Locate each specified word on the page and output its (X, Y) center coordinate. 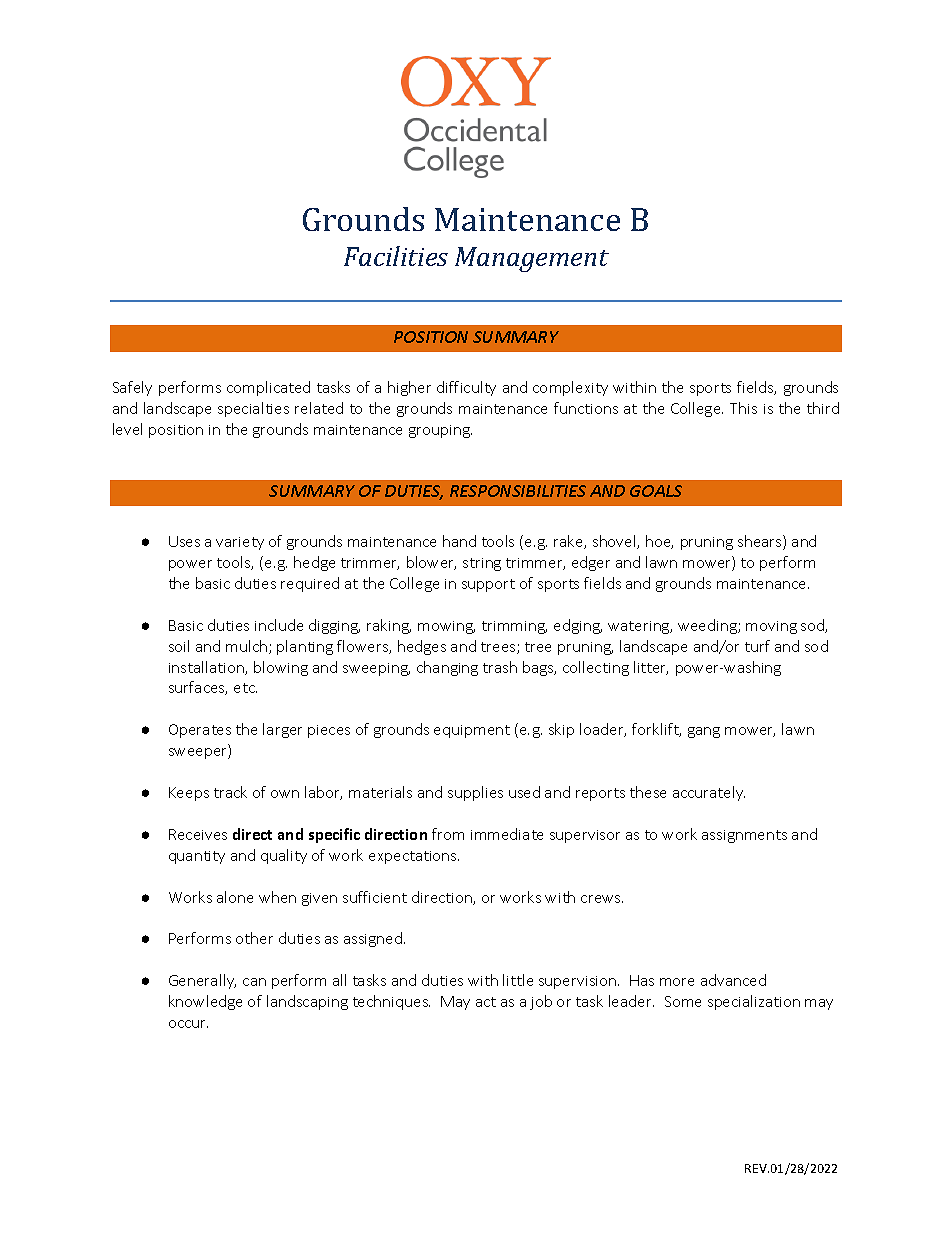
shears (761, 542)
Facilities (396, 256)
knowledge (205, 1002)
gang (704, 732)
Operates (200, 731)
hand (459, 541)
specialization (754, 1002)
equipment (472, 731)
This (743, 408)
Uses (184, 541)
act (486, 1002)
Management (532, 259)
